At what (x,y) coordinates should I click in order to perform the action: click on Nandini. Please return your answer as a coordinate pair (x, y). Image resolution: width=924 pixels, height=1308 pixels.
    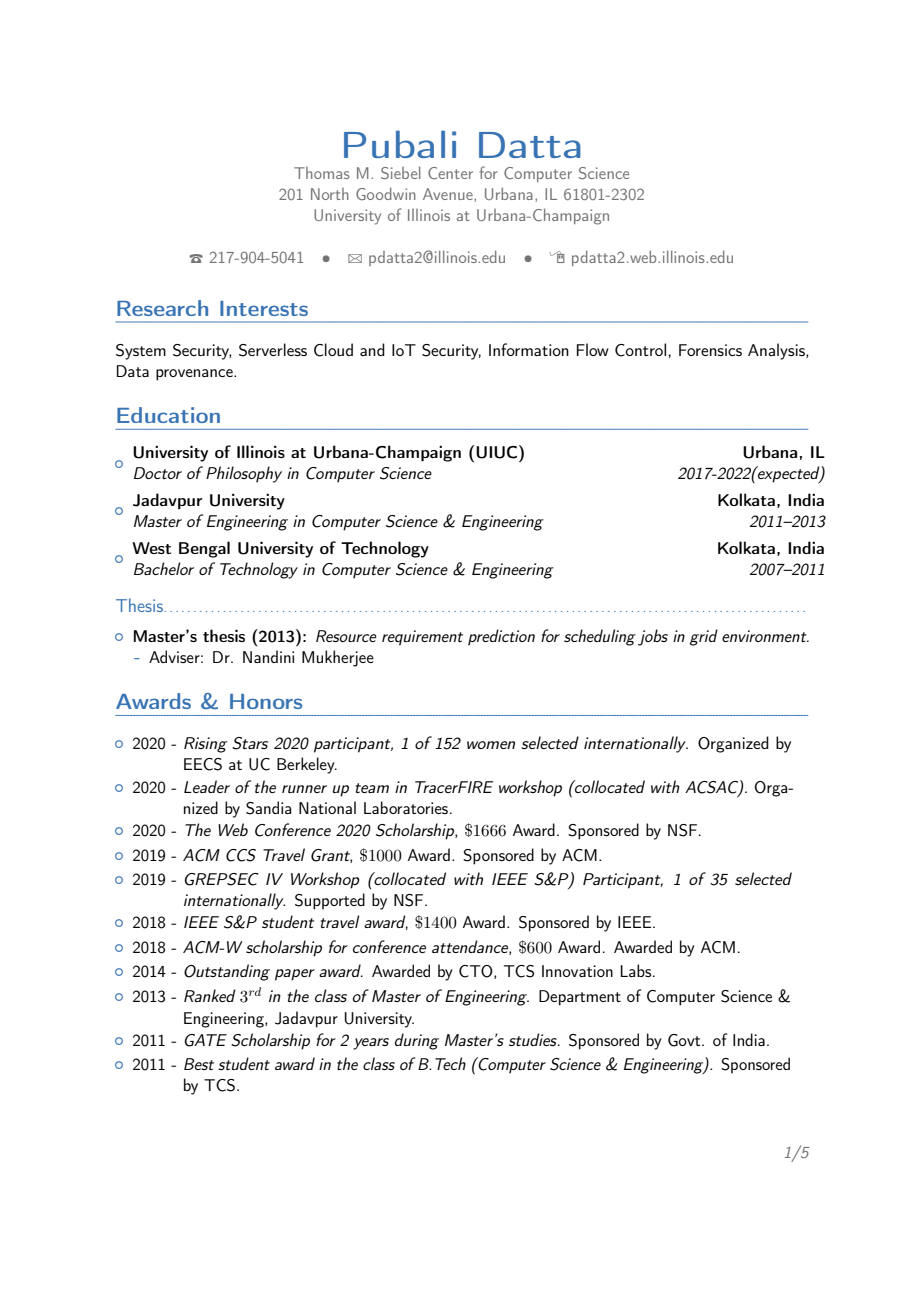
    Looking at the image, I should click on (268, 656).
